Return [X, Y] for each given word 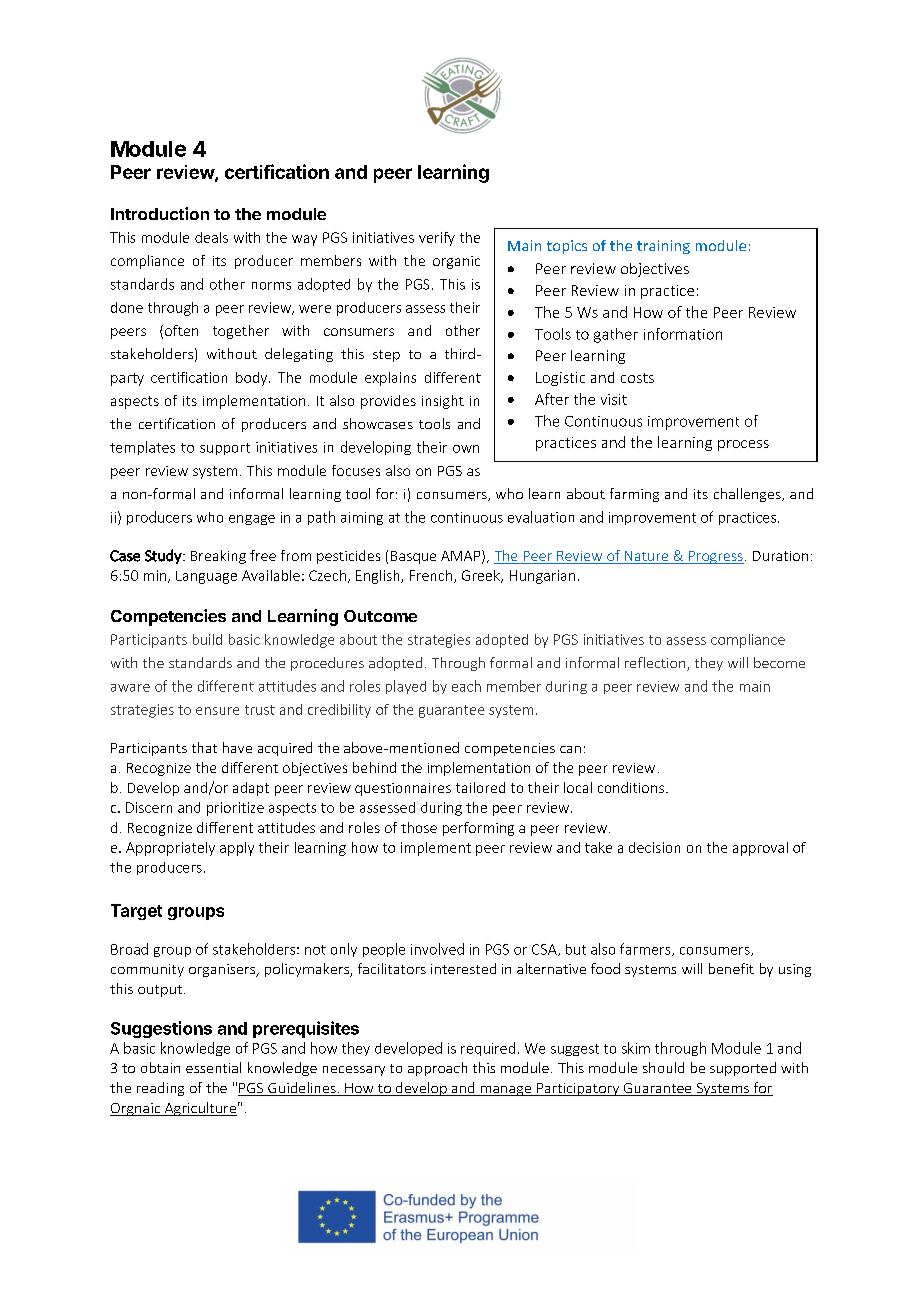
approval [760, 849]
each [466, 686]
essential [213, 1067]
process [743, 445]
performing [478, 829]
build [207, 639]
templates [142, 448]
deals [211, 237]
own [466, 449]
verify [437, 239]
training [663, 247]
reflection [656, 664]
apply [237, 849]
